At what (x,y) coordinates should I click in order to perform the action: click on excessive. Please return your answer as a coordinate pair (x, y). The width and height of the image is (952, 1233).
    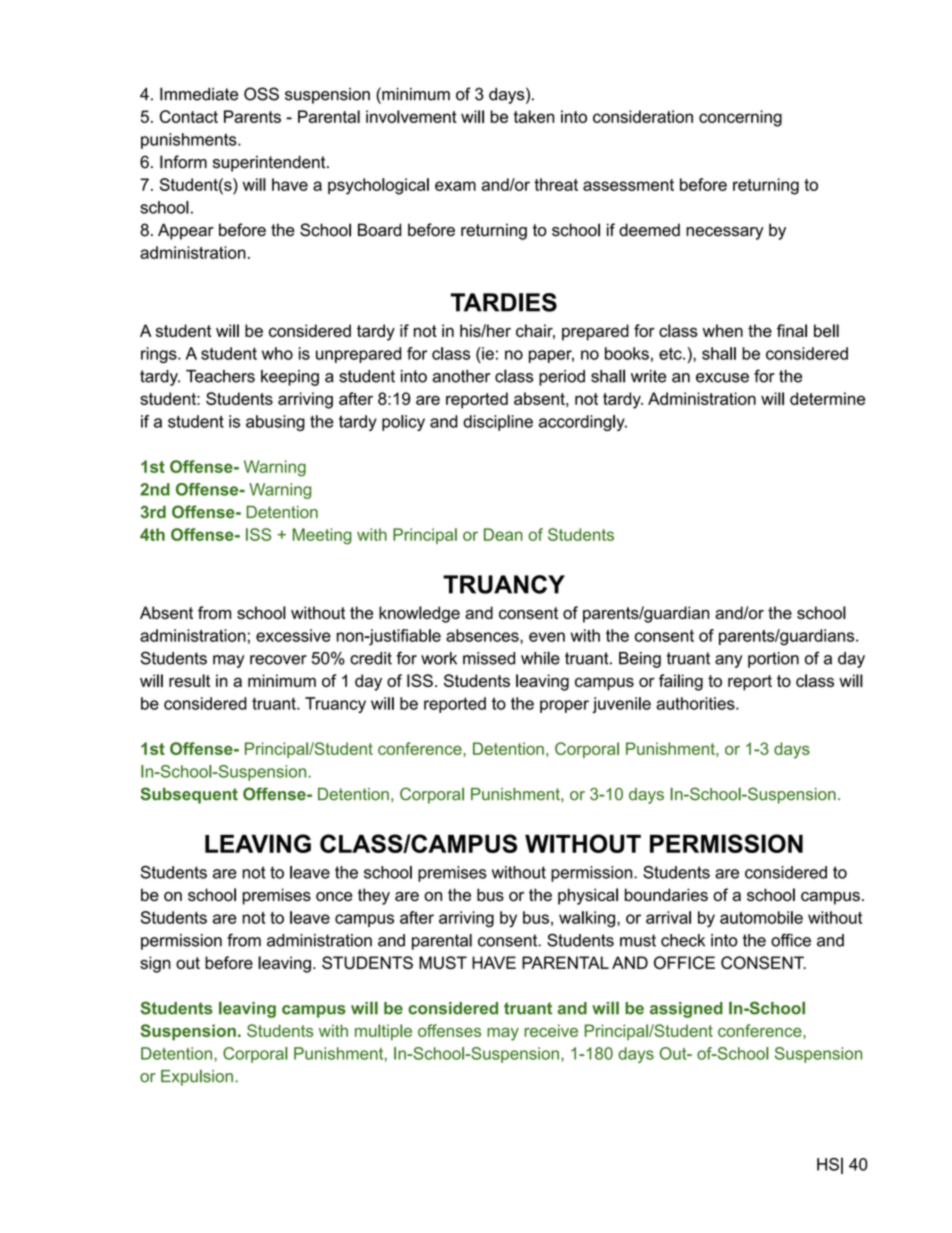
    Looking at the image, I should click on (293, 635).
